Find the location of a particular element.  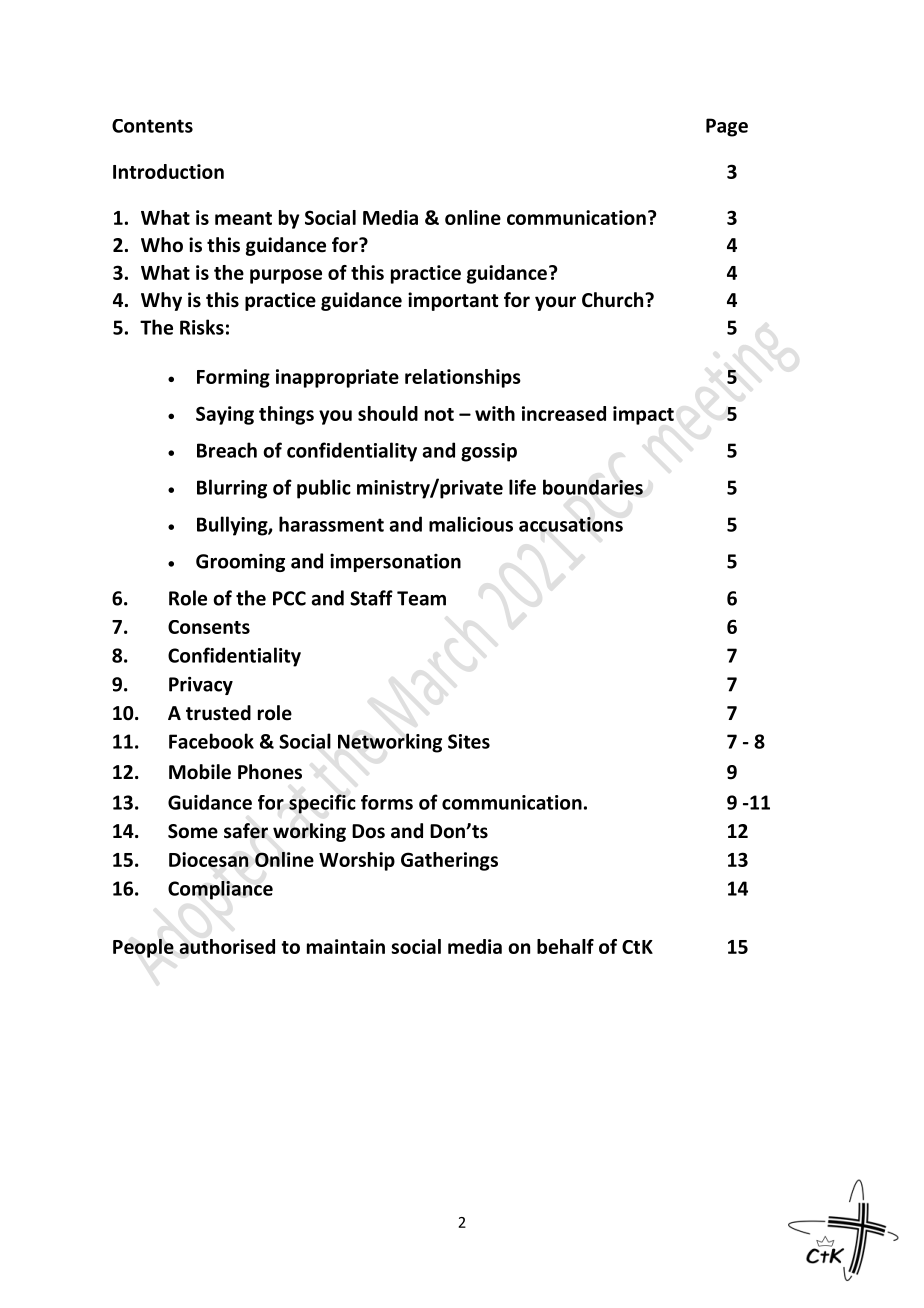

Gatherings is located at coordinates (449, 861).
